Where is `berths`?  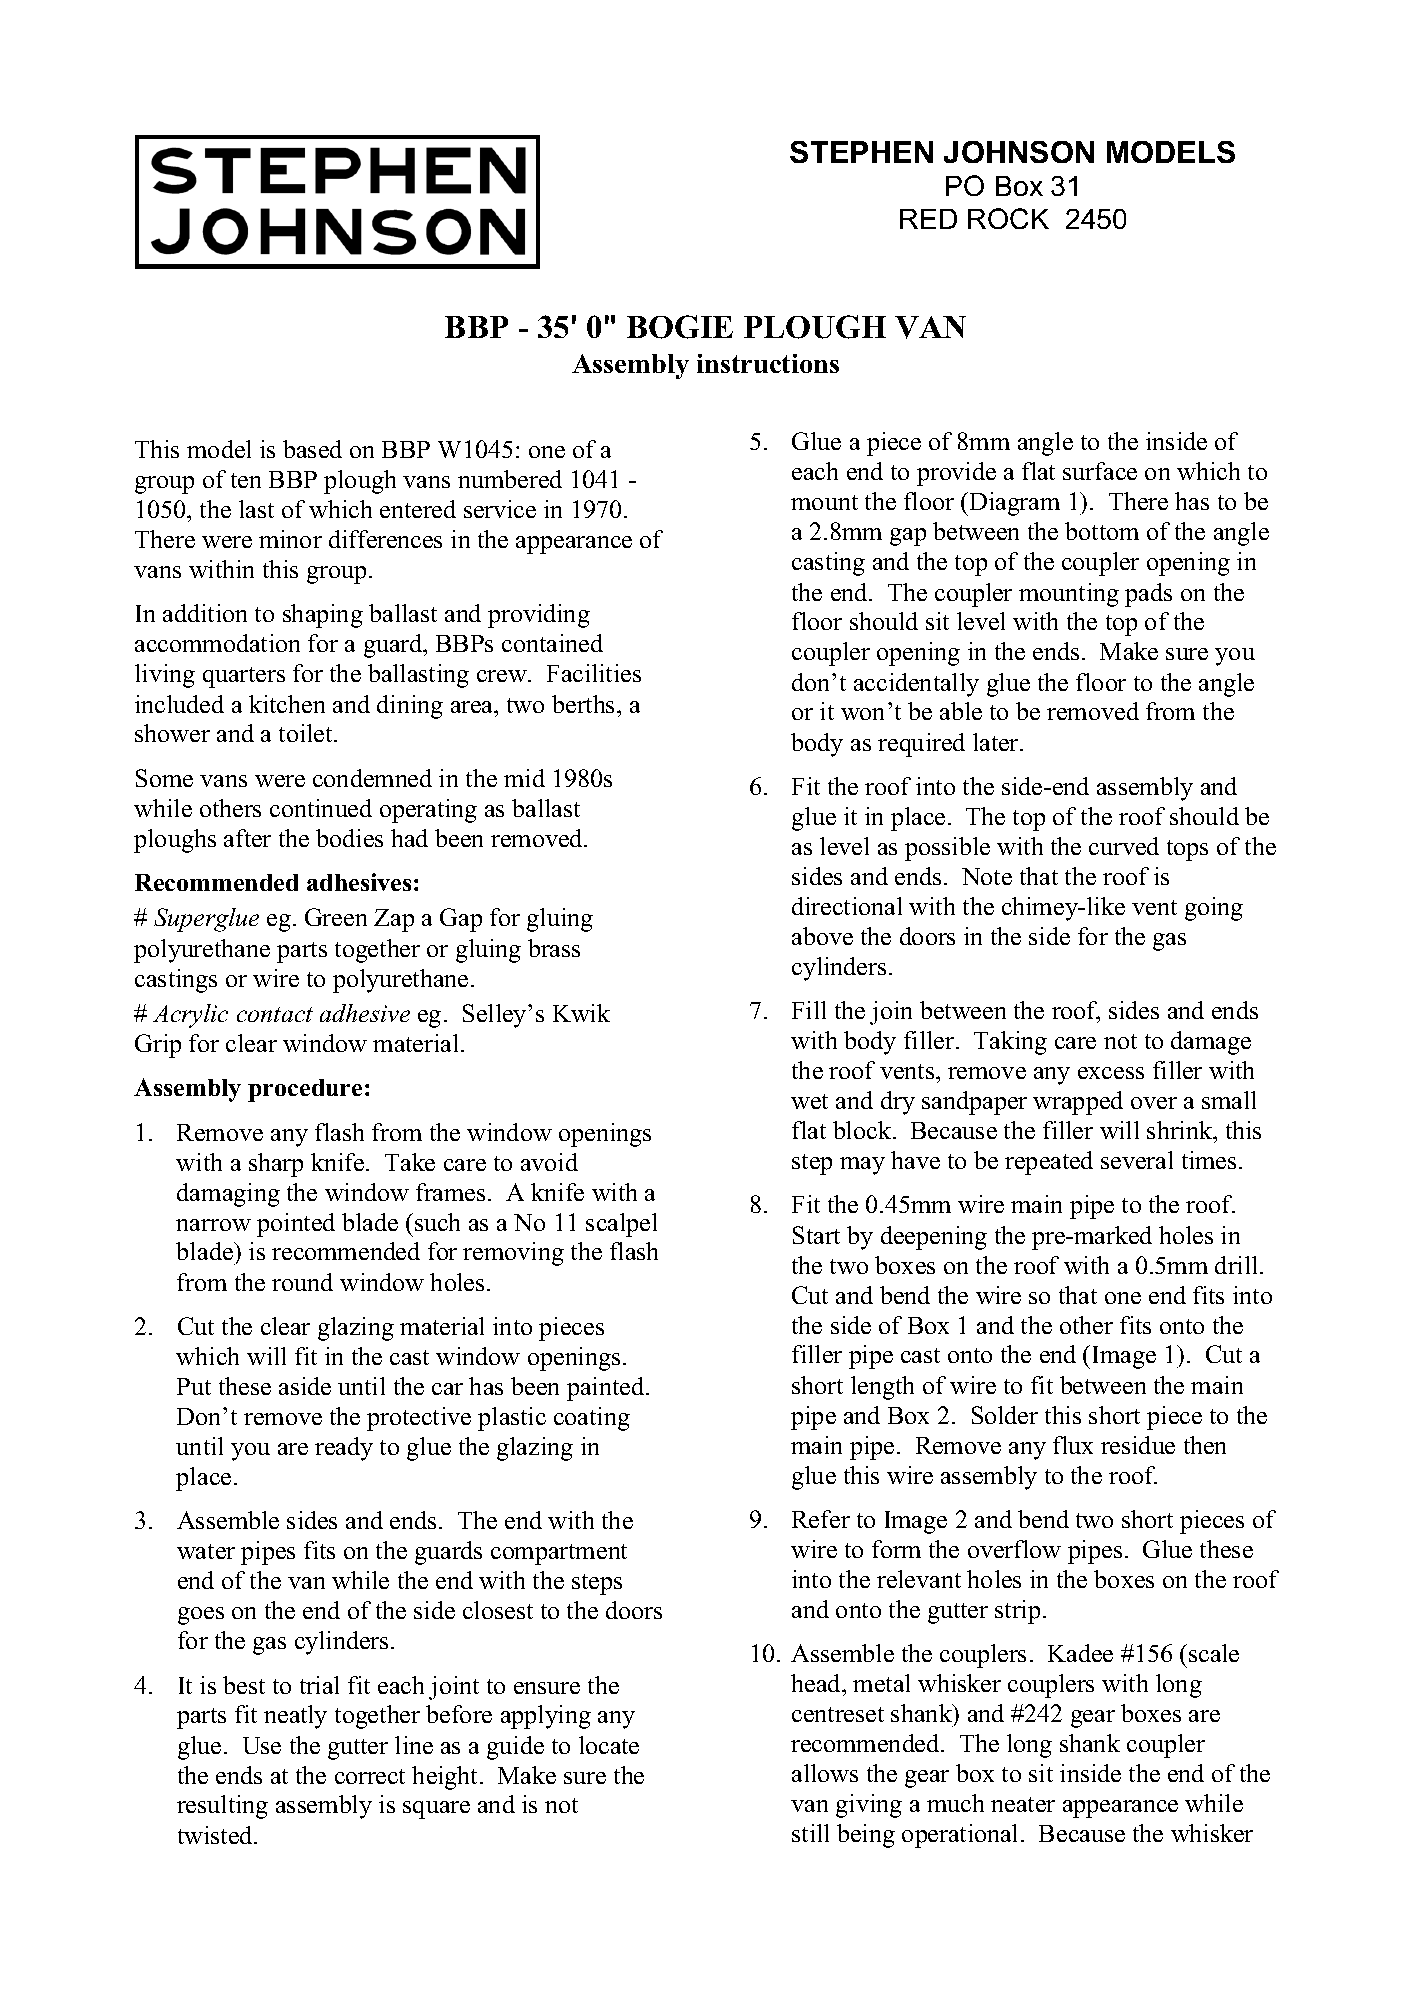
berths is located at coordinates (585, 704).
